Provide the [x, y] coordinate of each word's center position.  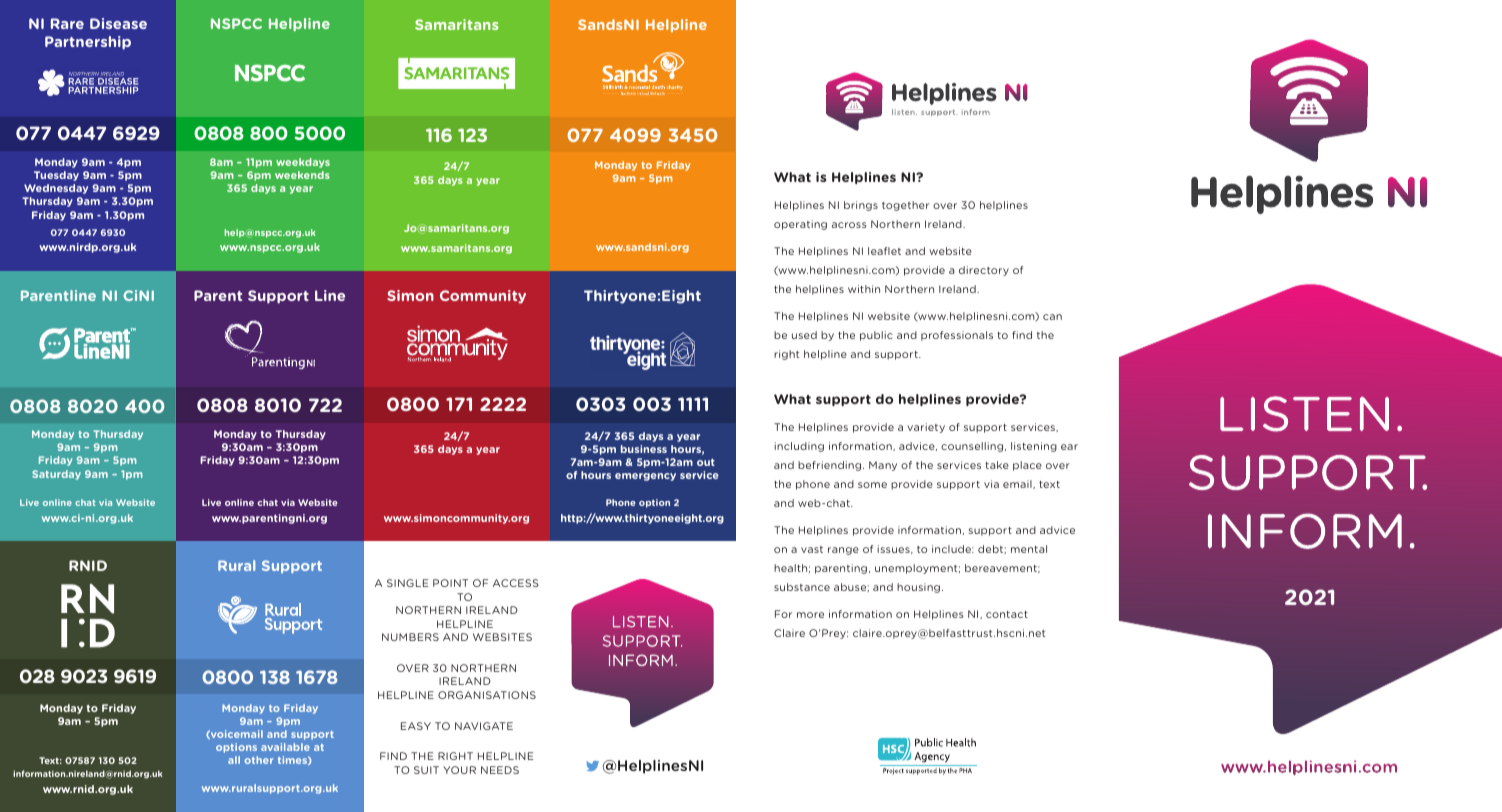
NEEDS [500, 770]
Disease [118, 23]
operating [800, 225]
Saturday [56, 475]
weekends [302, 175]
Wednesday [56, 189]
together [905, 206]
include [953, 549]
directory [984, 271]
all [234, 760]
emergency [645, 477]
